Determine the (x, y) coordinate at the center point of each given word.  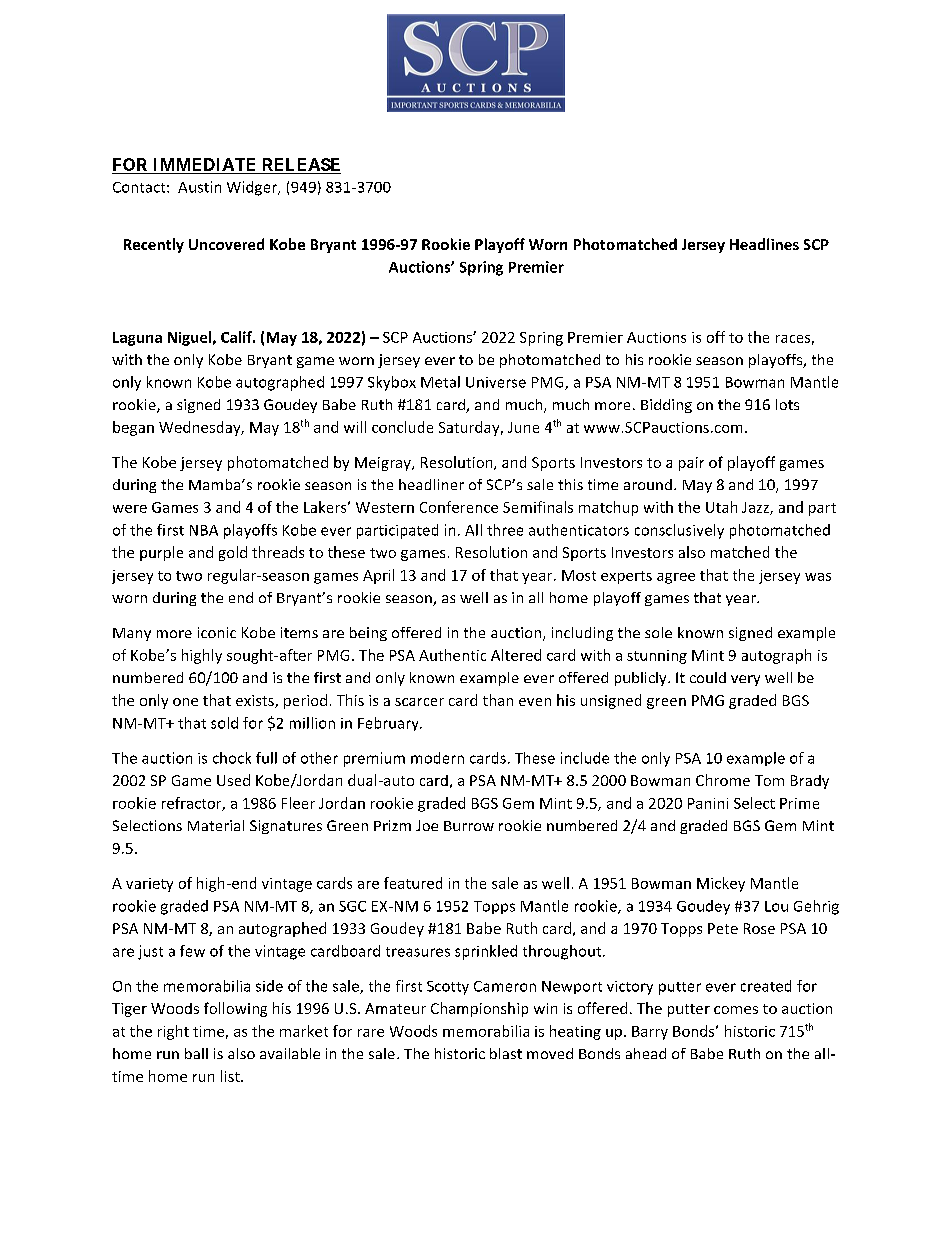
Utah (721, 507)
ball (196, 1053)
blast (506, 1053)
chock (232, 758)
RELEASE (300, 166)
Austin (199, 187)
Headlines (764, 244)
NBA (204, 530)
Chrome (723, 780)
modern (437, 758)
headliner (431, 484)
